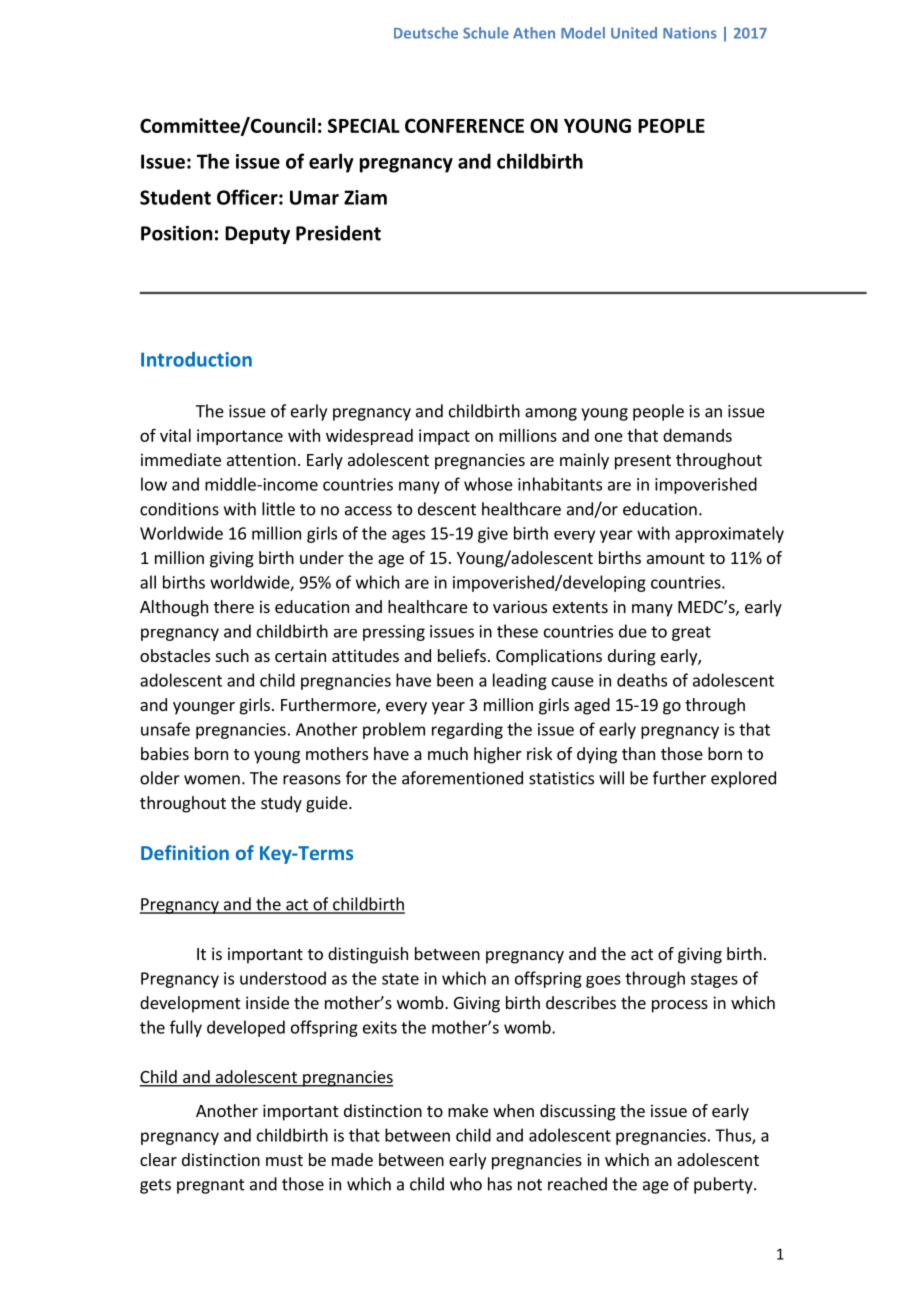 Image resolution: width=924 pixels, height=1309 pixels. I want to click on make, so click(468, 1110).
